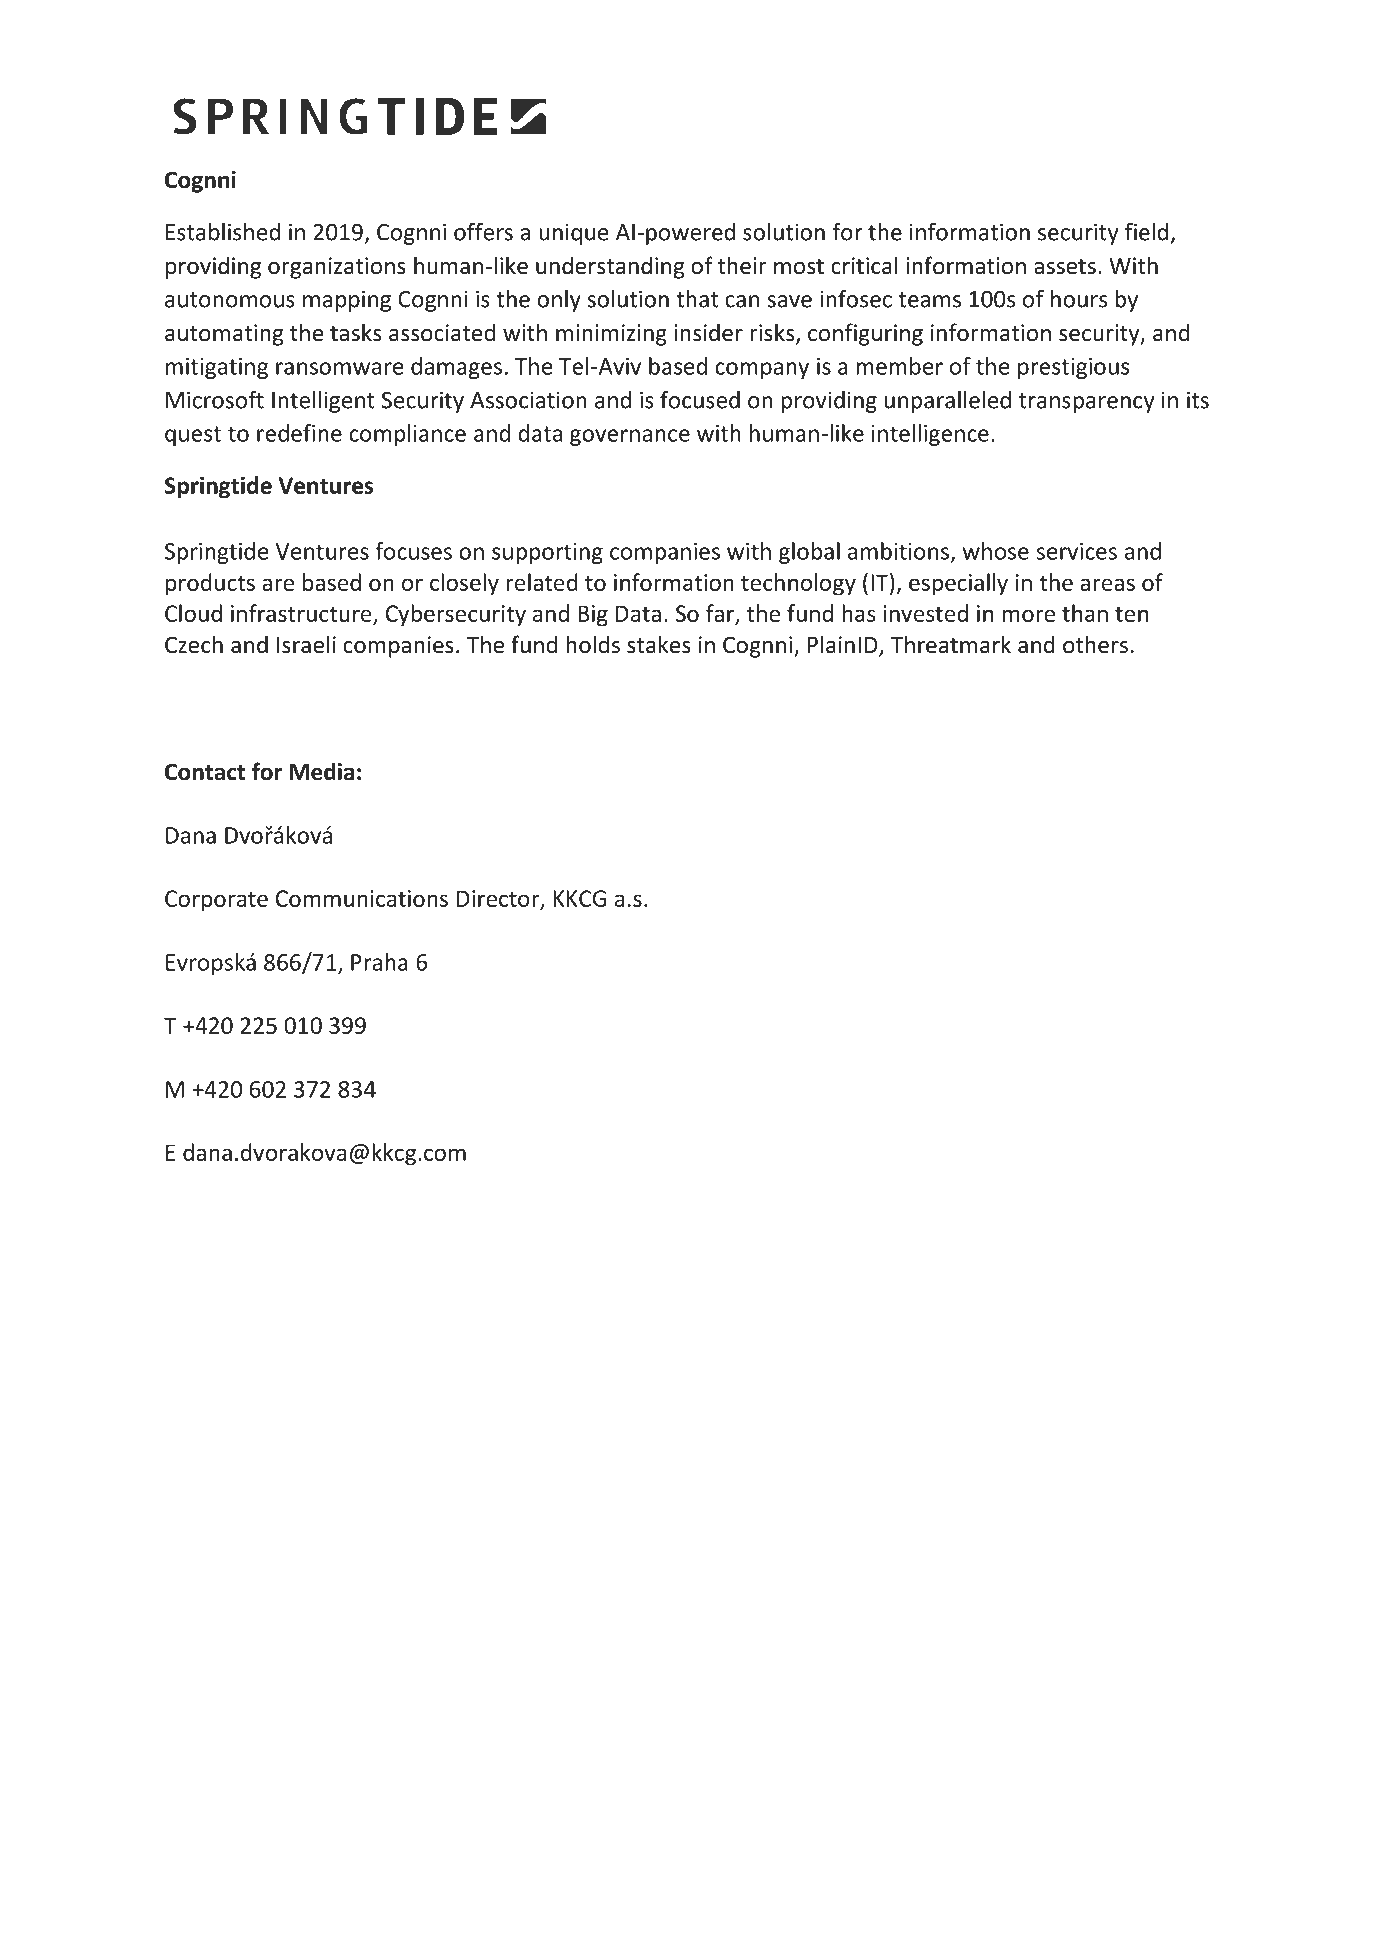 Image resolution: width=1378 pixels, height=1949 pixels. What do you see at coordinates (742, 265) in the document?
I see `their` at bounding box center [742, 265].
